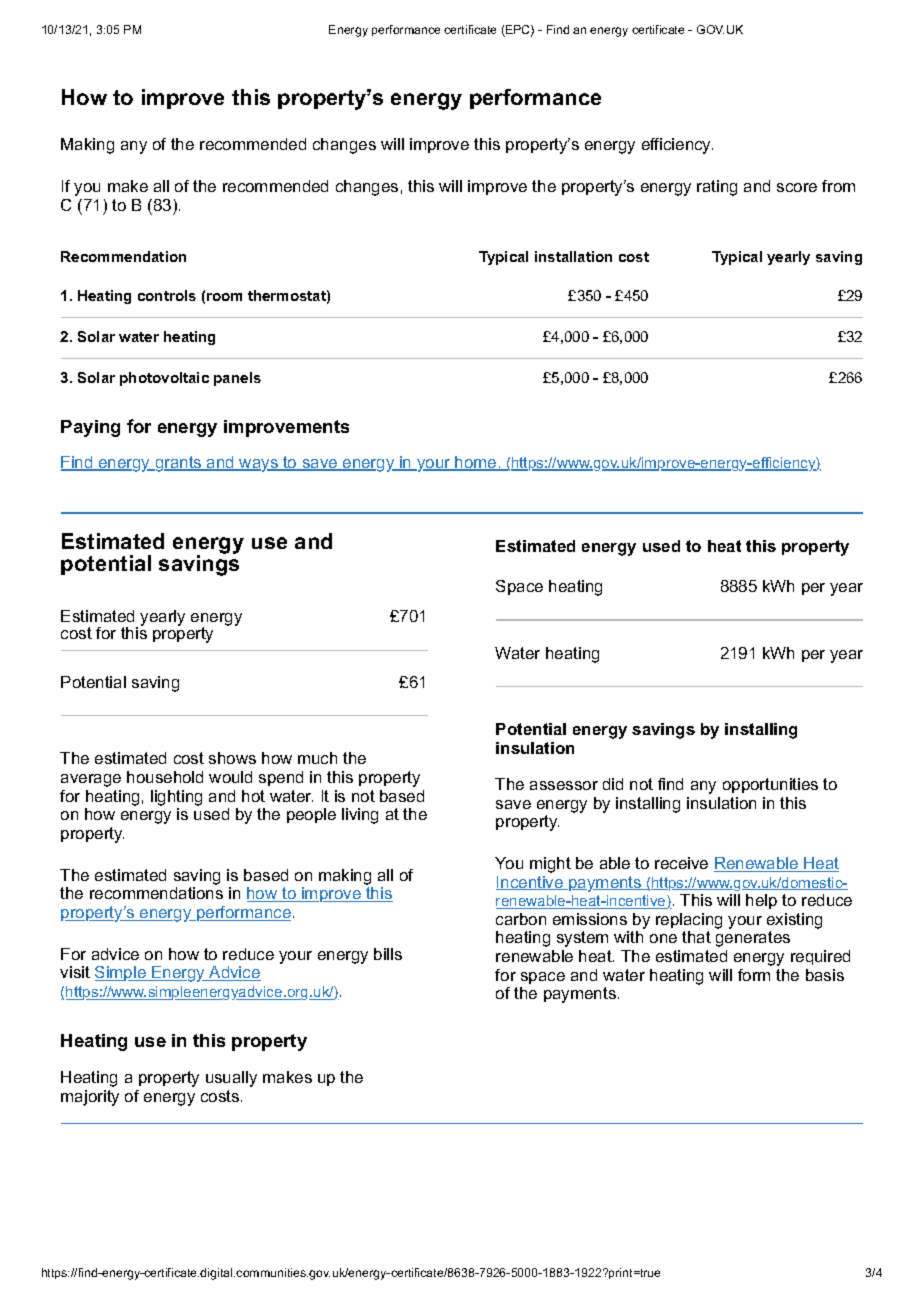  Describe the element at coordinates (388, 954) in the screenshot. I see `bills` at that location.
